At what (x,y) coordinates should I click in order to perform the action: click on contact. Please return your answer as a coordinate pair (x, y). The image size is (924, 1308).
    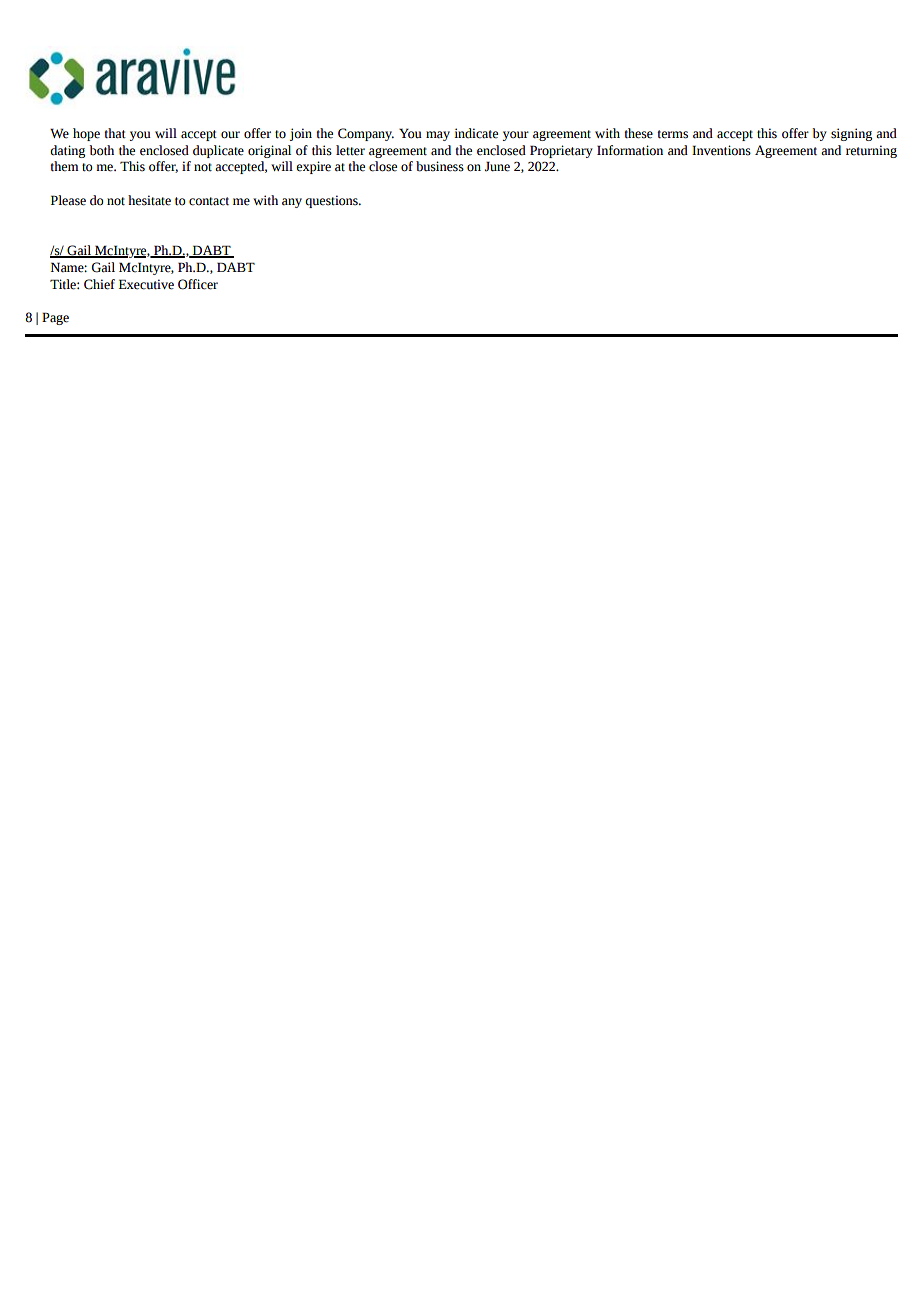
    Looking at the image, I should click on (209, 201).
